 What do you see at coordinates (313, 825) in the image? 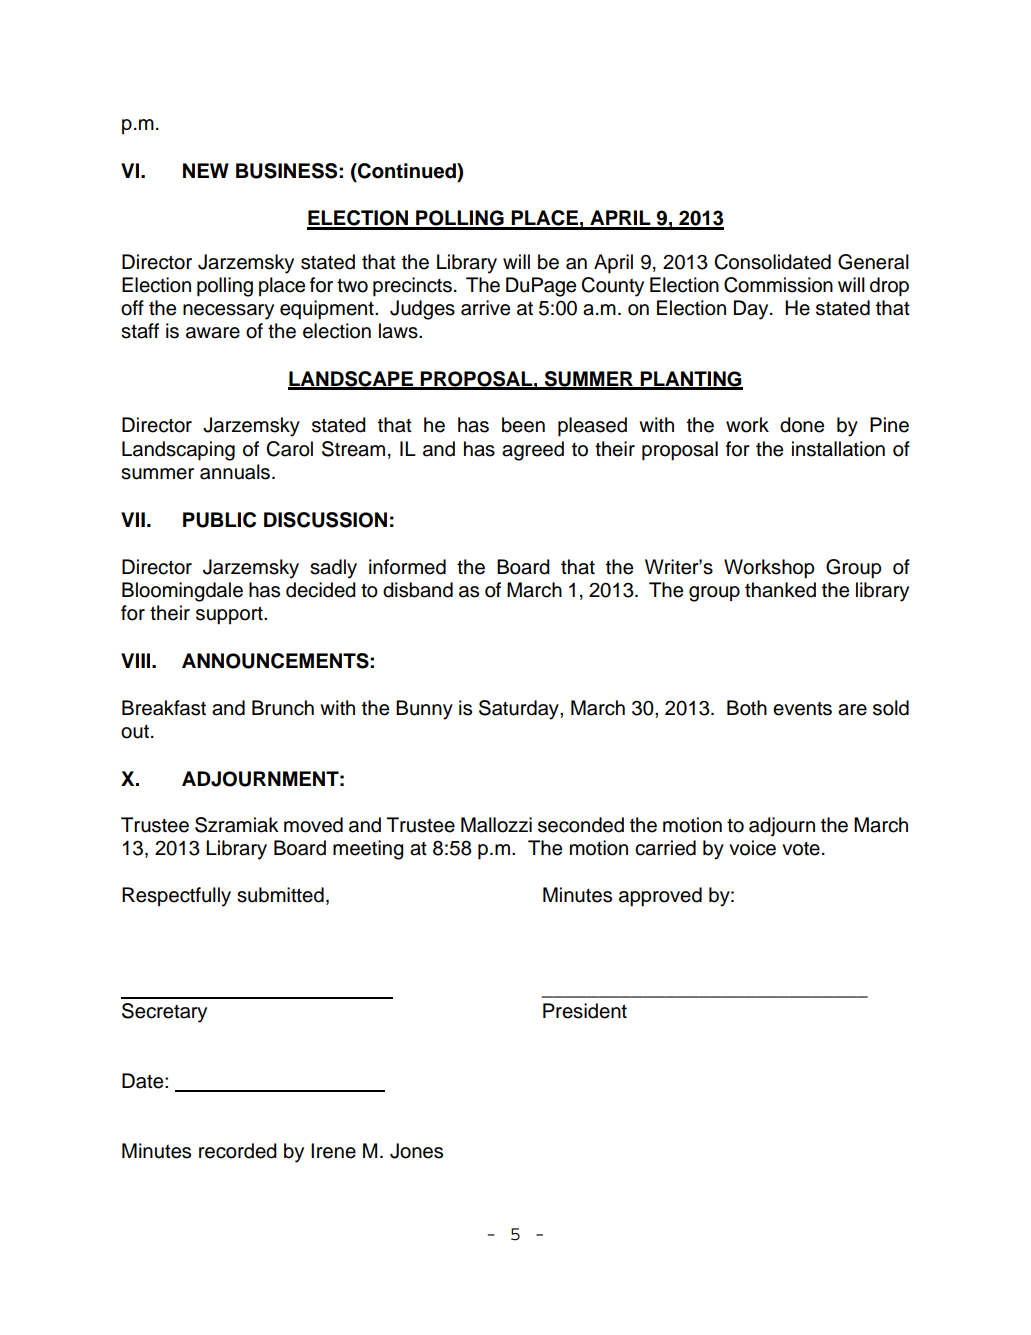
I see `moved` at bounding box center [313, 825].
